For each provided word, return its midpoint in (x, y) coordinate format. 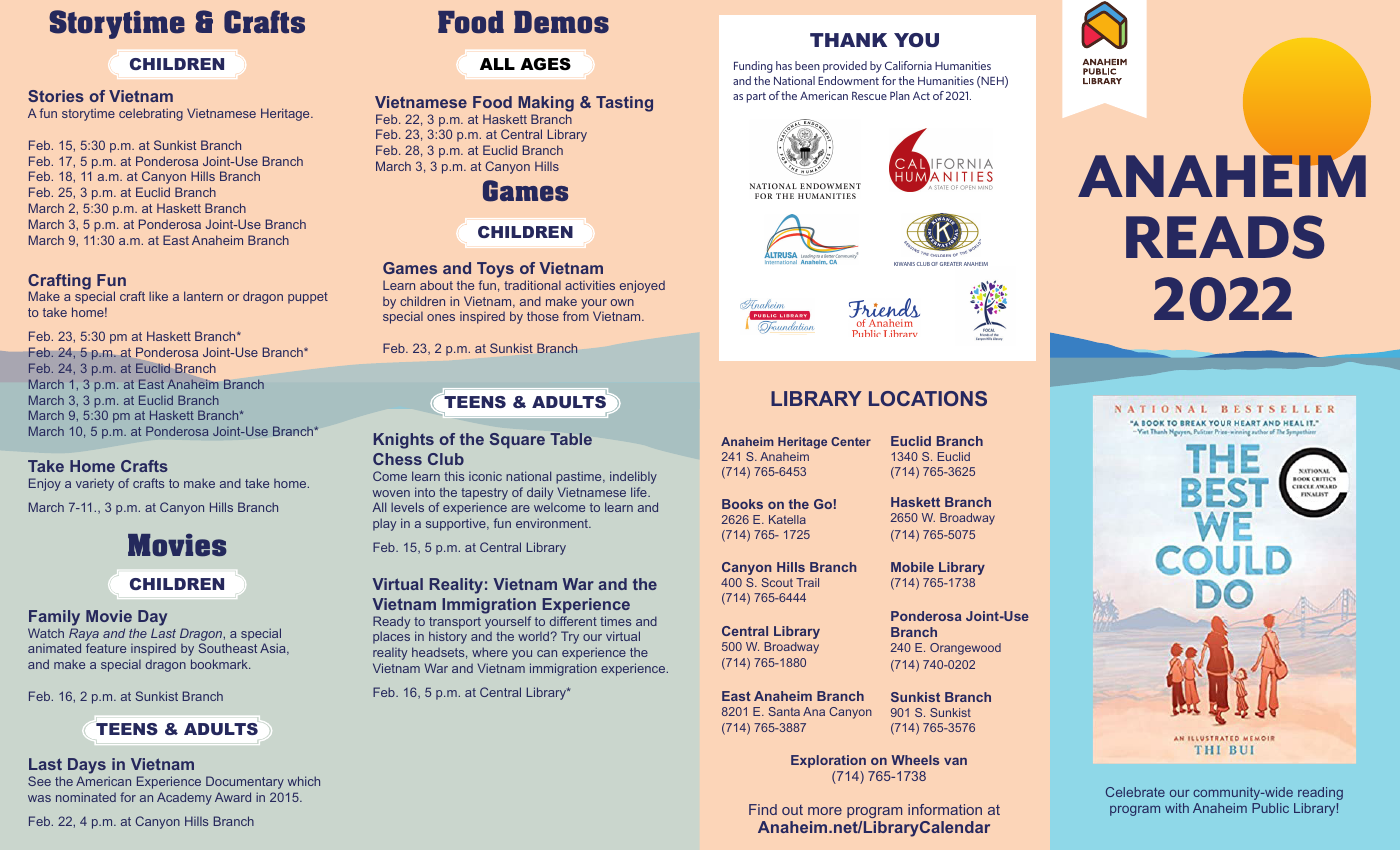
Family (54, 618)
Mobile (912, 567)
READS (1225, 237)
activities (590, 285)
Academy (184, 798)
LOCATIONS (928, 398)
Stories (56, 96)
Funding (753, 67)
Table (571, 439)
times (615, 621)
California (908, 65)
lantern (203, 296)
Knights (404, 441)
